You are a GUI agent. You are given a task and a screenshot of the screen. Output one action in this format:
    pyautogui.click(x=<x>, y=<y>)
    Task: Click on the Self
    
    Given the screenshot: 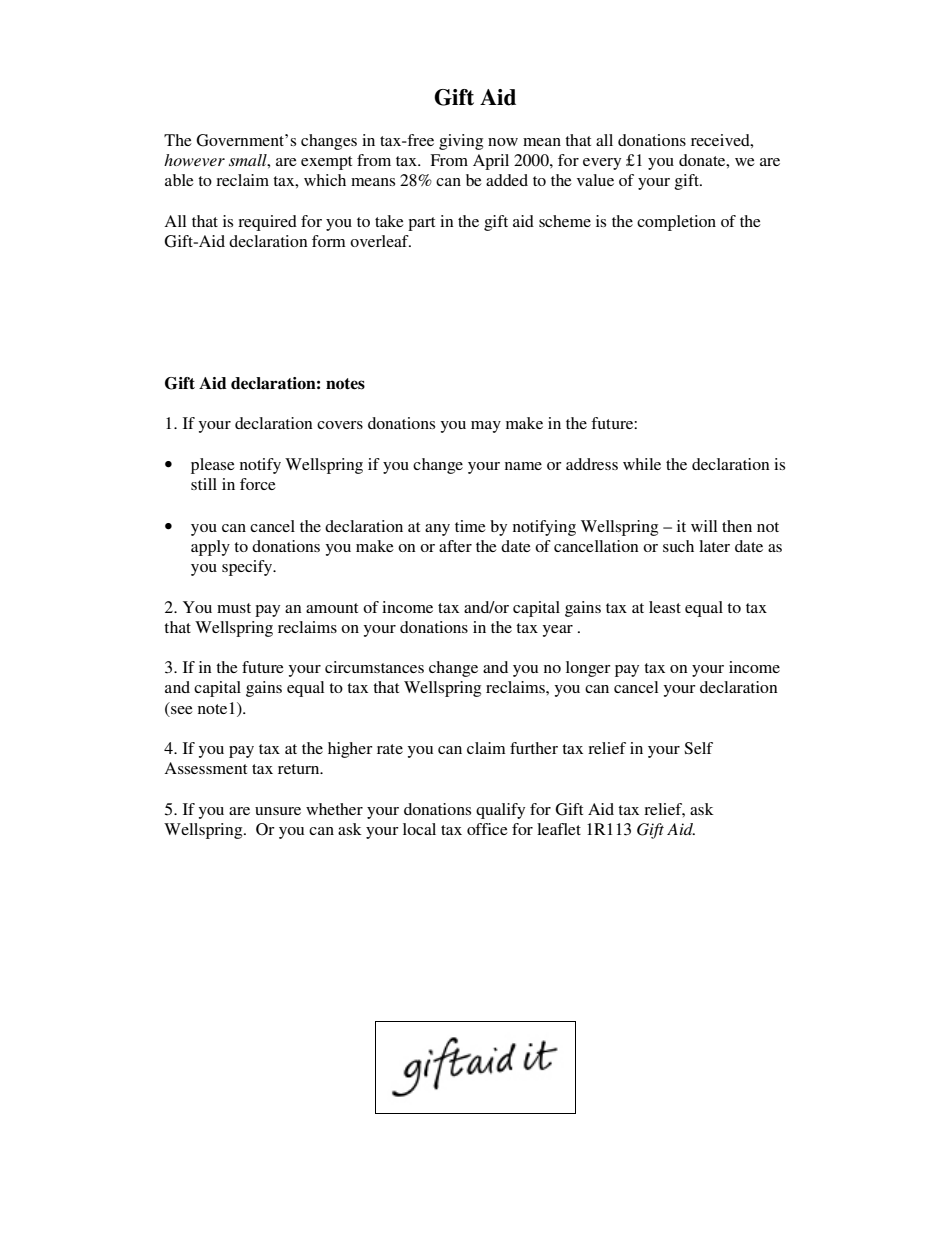 What is the action you would take?
    pyautogui.click(x=698, y=748)
